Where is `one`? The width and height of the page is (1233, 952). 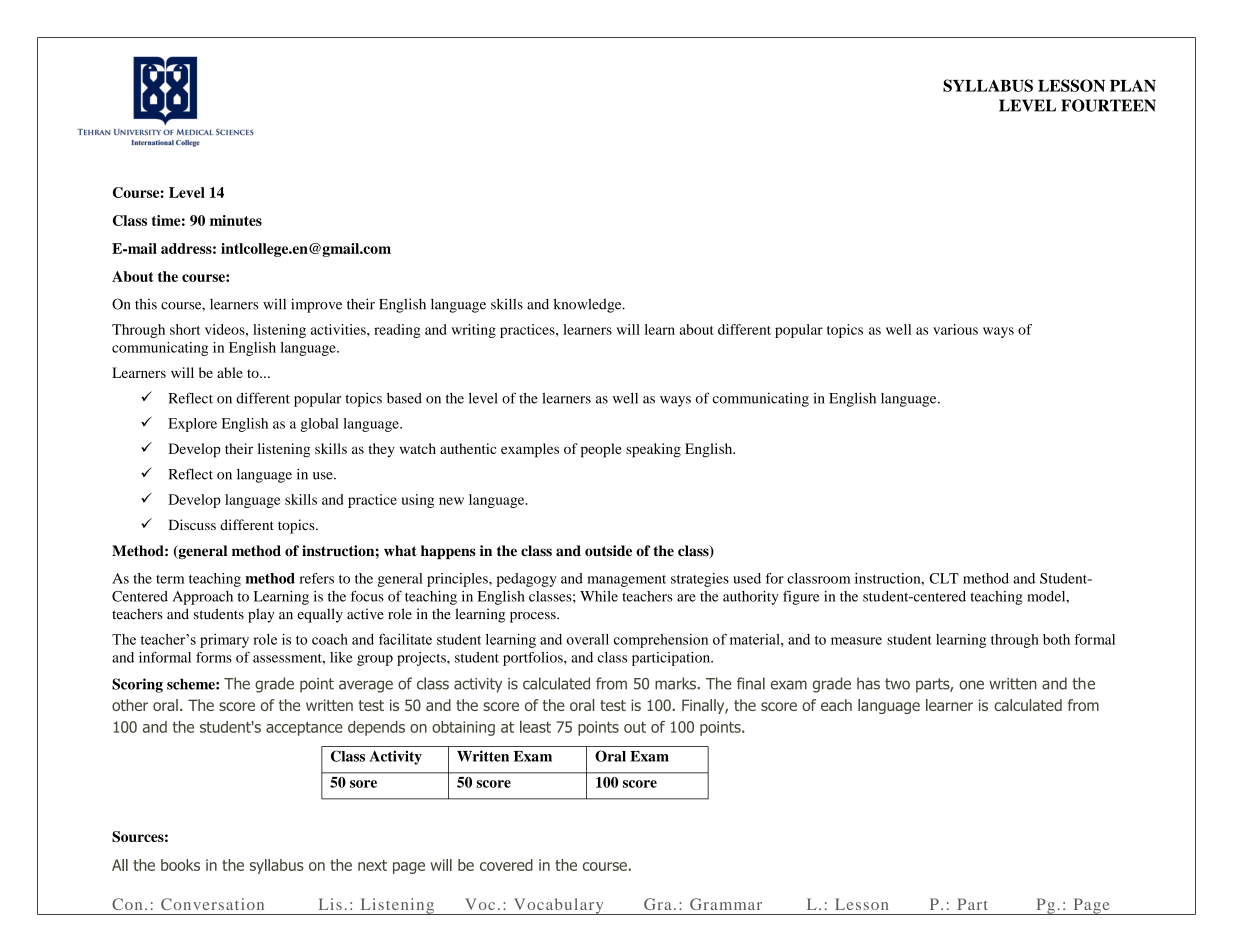
one is located at coordinates (971, 685).
